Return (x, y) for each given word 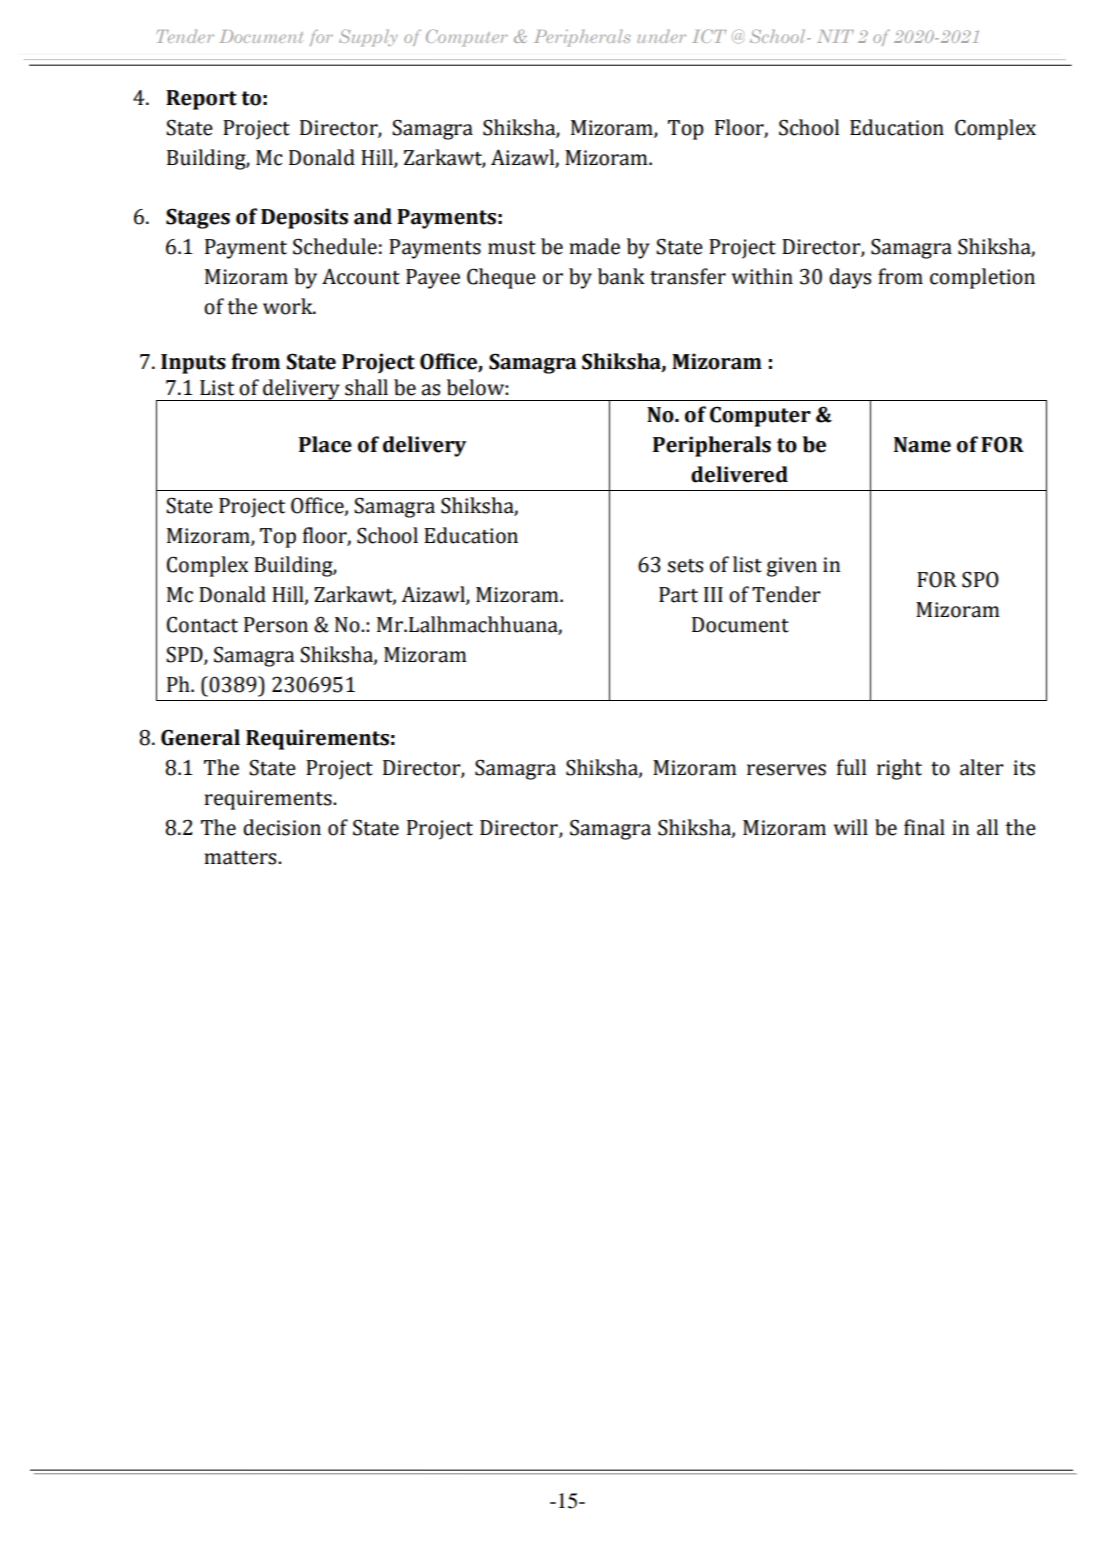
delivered (739, 474)
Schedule (335, 246)
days (850, 278)
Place (325, 444)
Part (678, 595)
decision (282, 827)
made (594, 246)
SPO (980, 579)
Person (276, 625)
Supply (368, 37)
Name (922, 445)
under (661, 36)
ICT (709, 36)
